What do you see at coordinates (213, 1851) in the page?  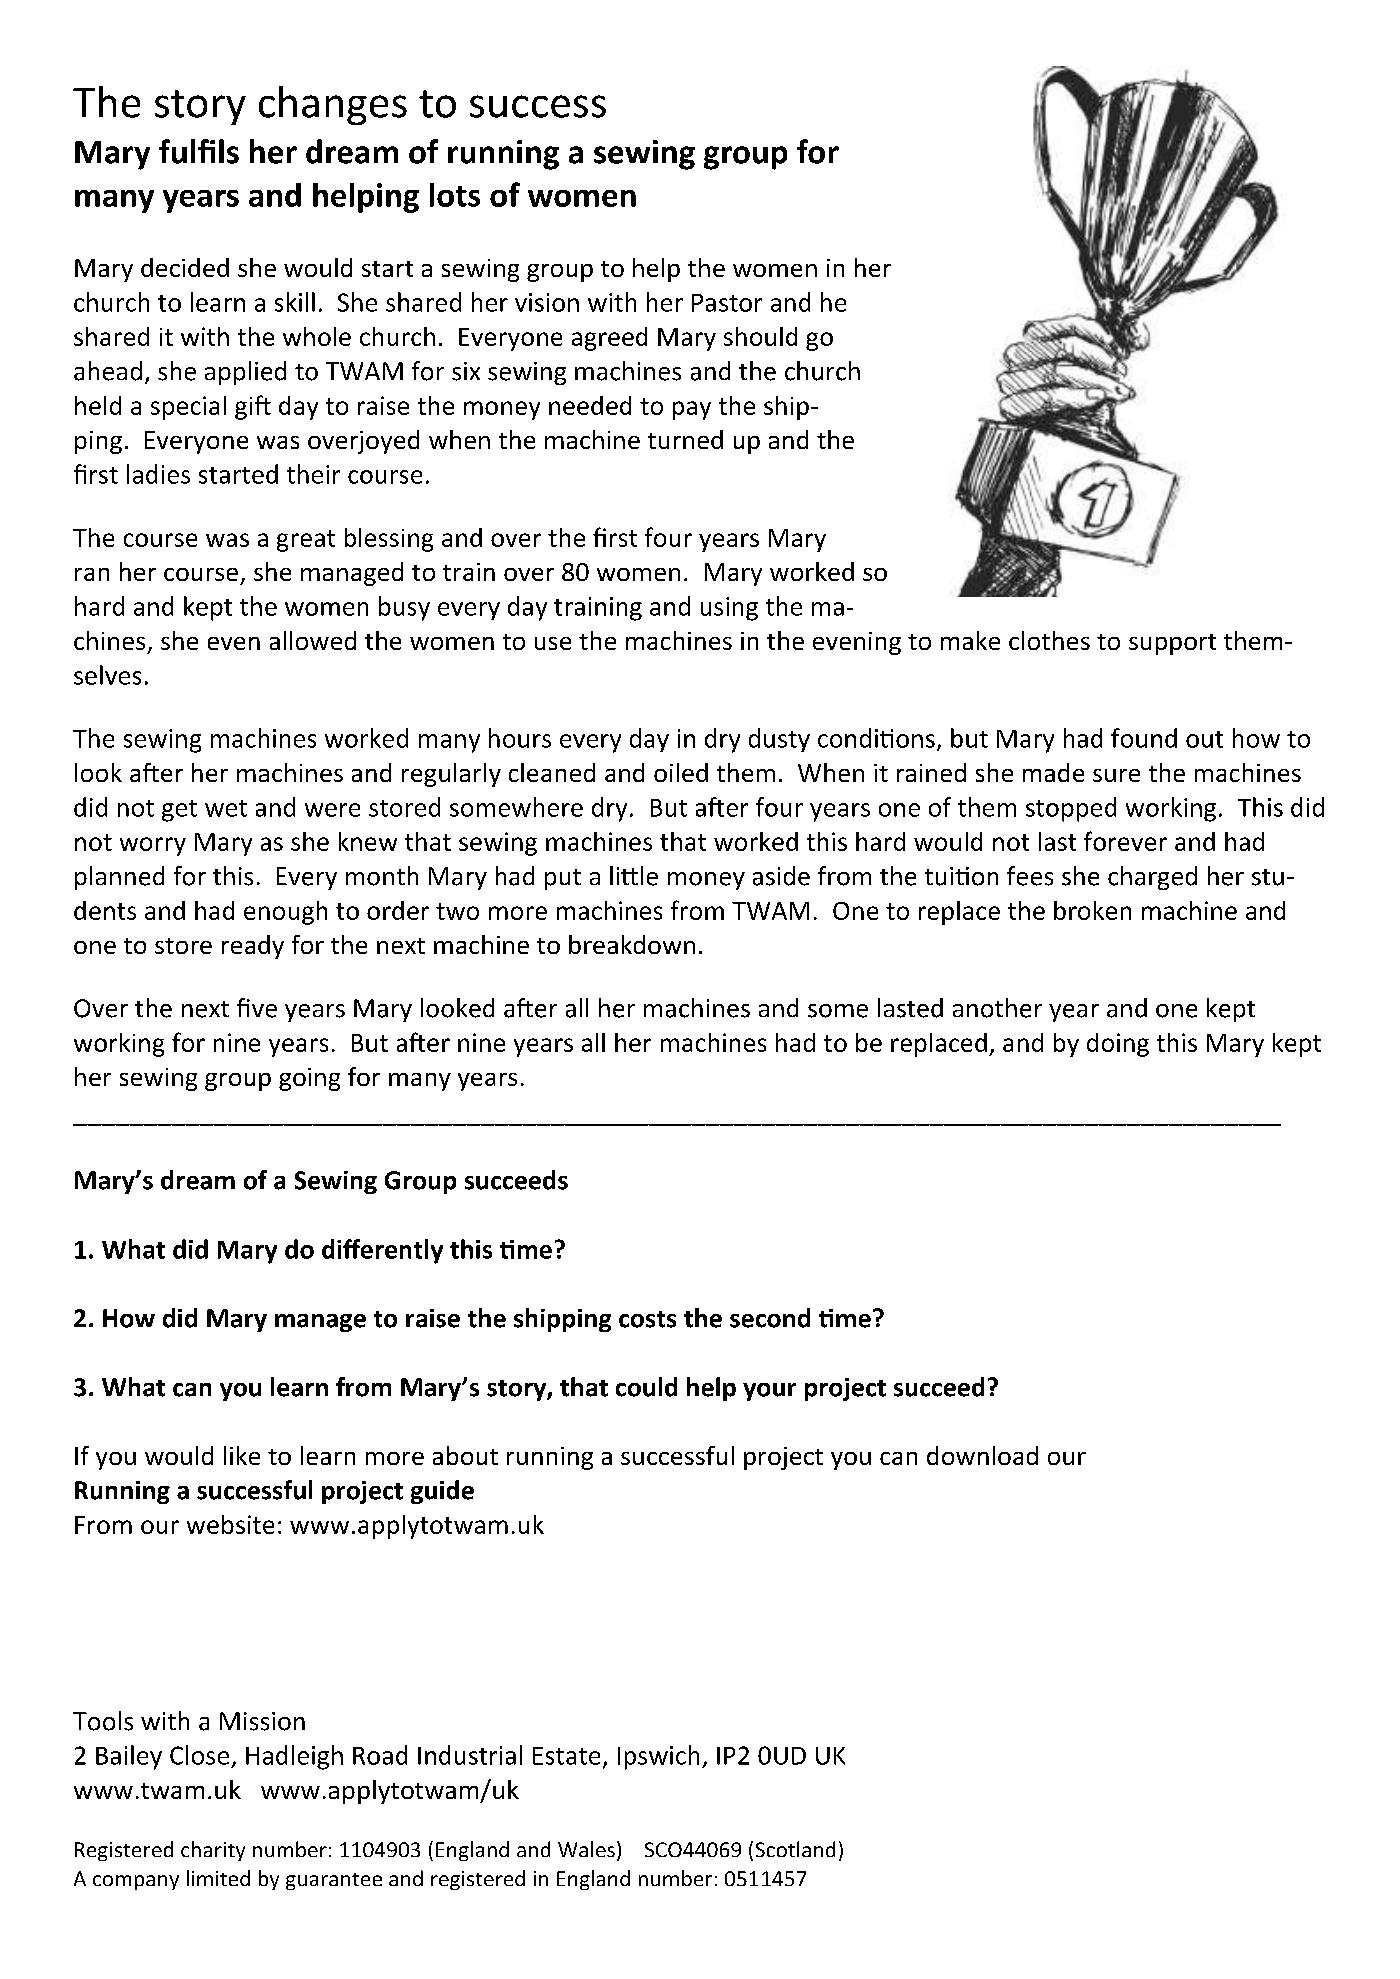 I see `charity` at bounding box center [213, 1851].
